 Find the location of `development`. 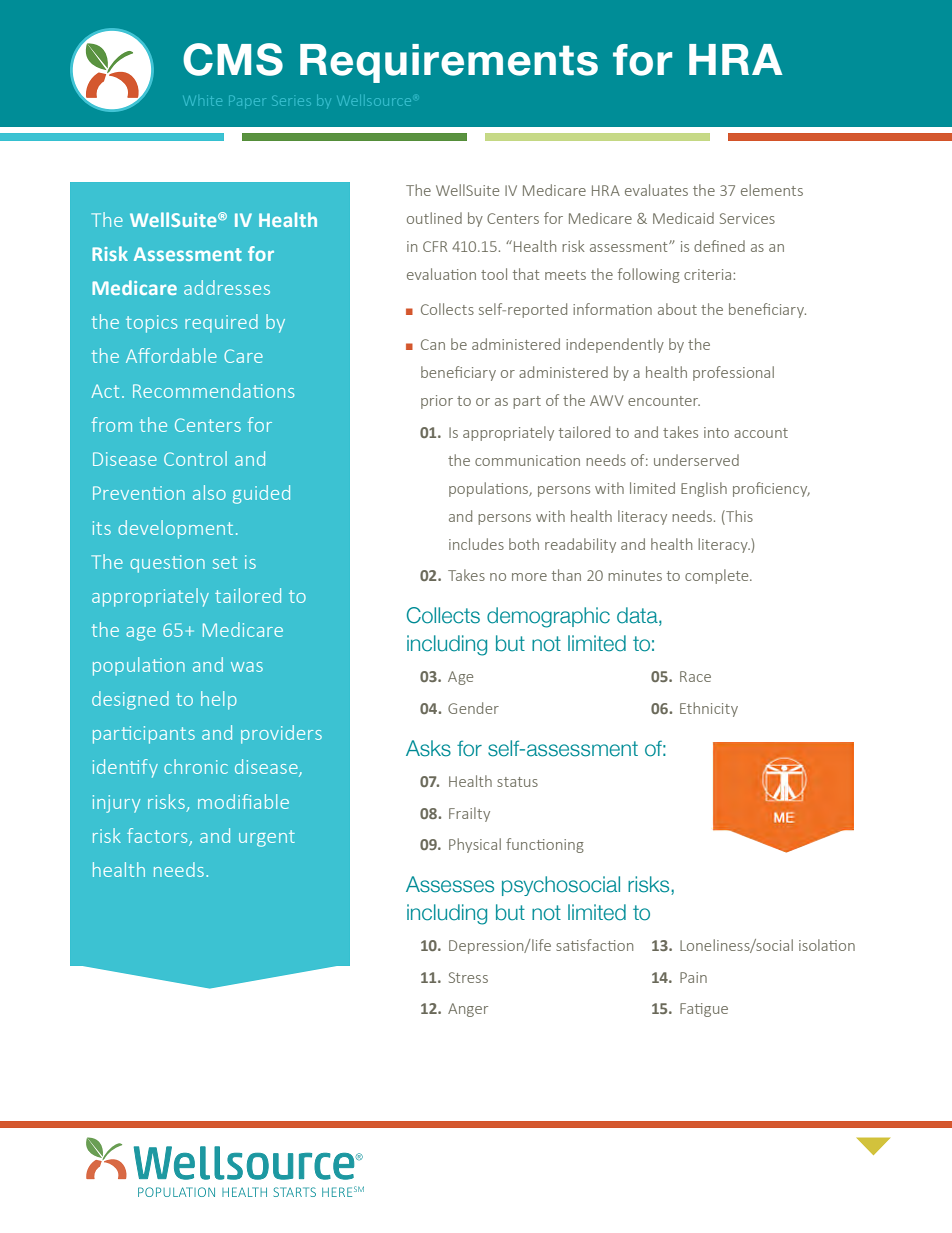

development is located at coordinates (175, 529).
